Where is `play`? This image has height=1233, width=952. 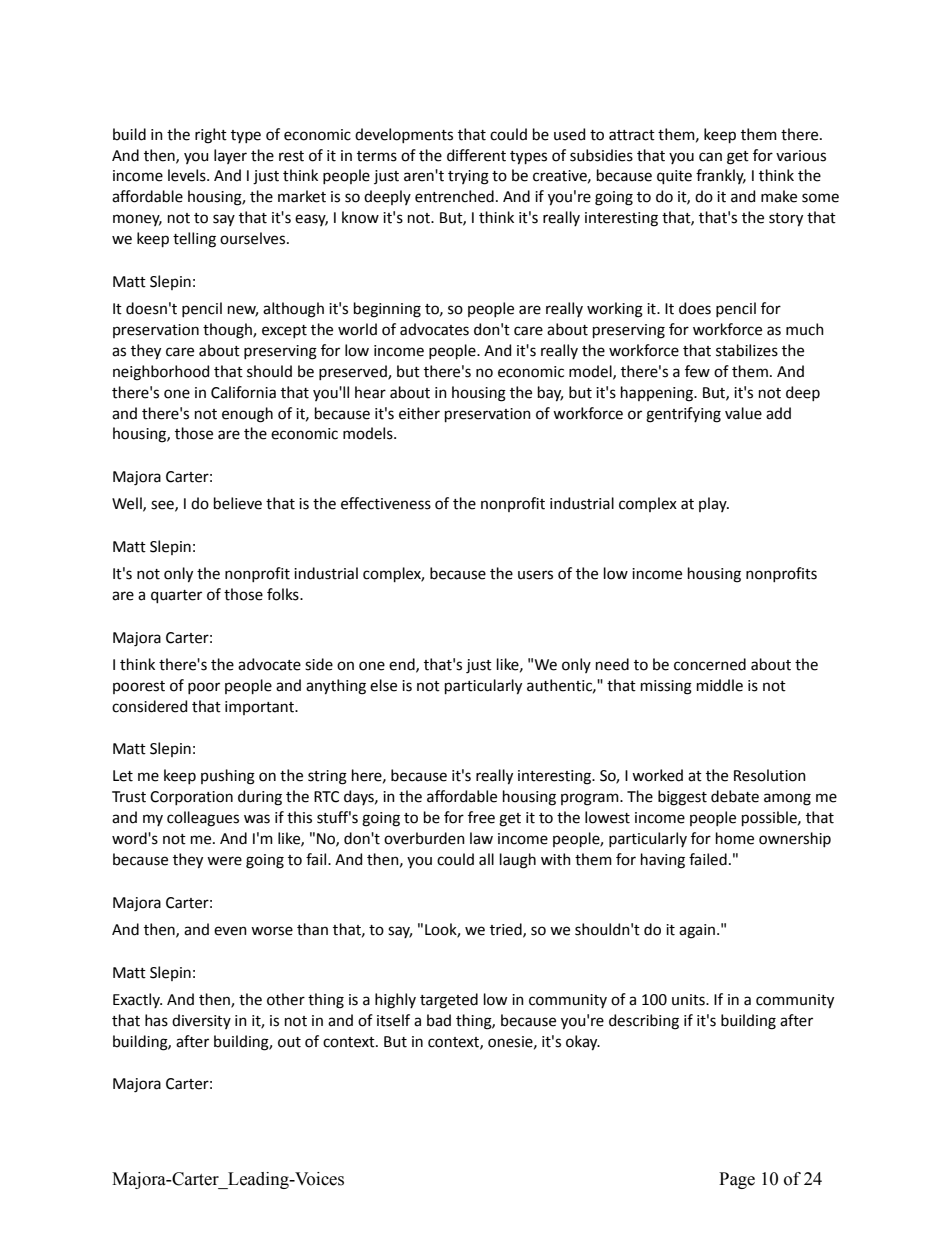
play is located at coordinates (714, 504).
